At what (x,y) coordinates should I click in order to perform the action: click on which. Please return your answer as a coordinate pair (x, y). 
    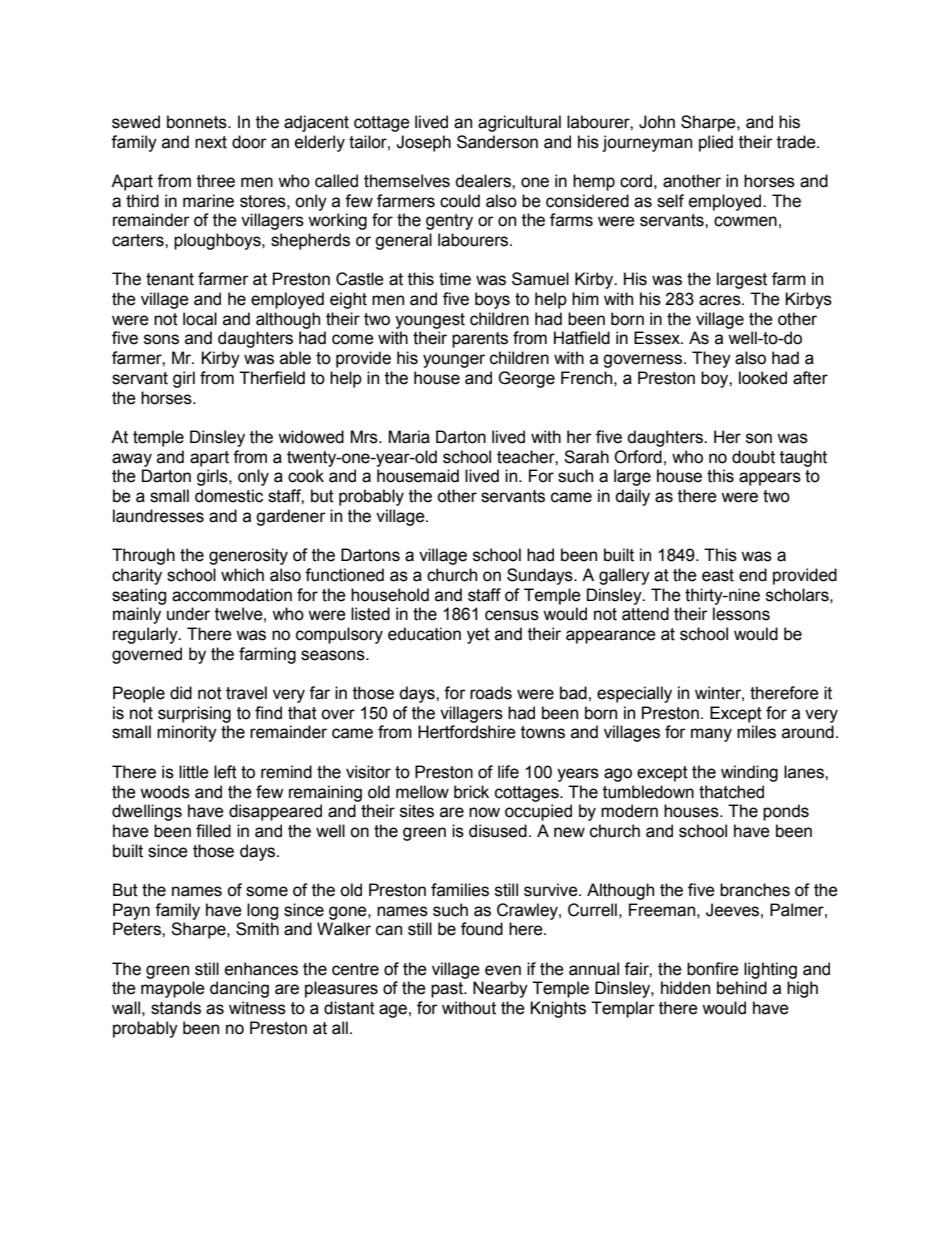
    Looking at the image, I should click on (242, 575).
